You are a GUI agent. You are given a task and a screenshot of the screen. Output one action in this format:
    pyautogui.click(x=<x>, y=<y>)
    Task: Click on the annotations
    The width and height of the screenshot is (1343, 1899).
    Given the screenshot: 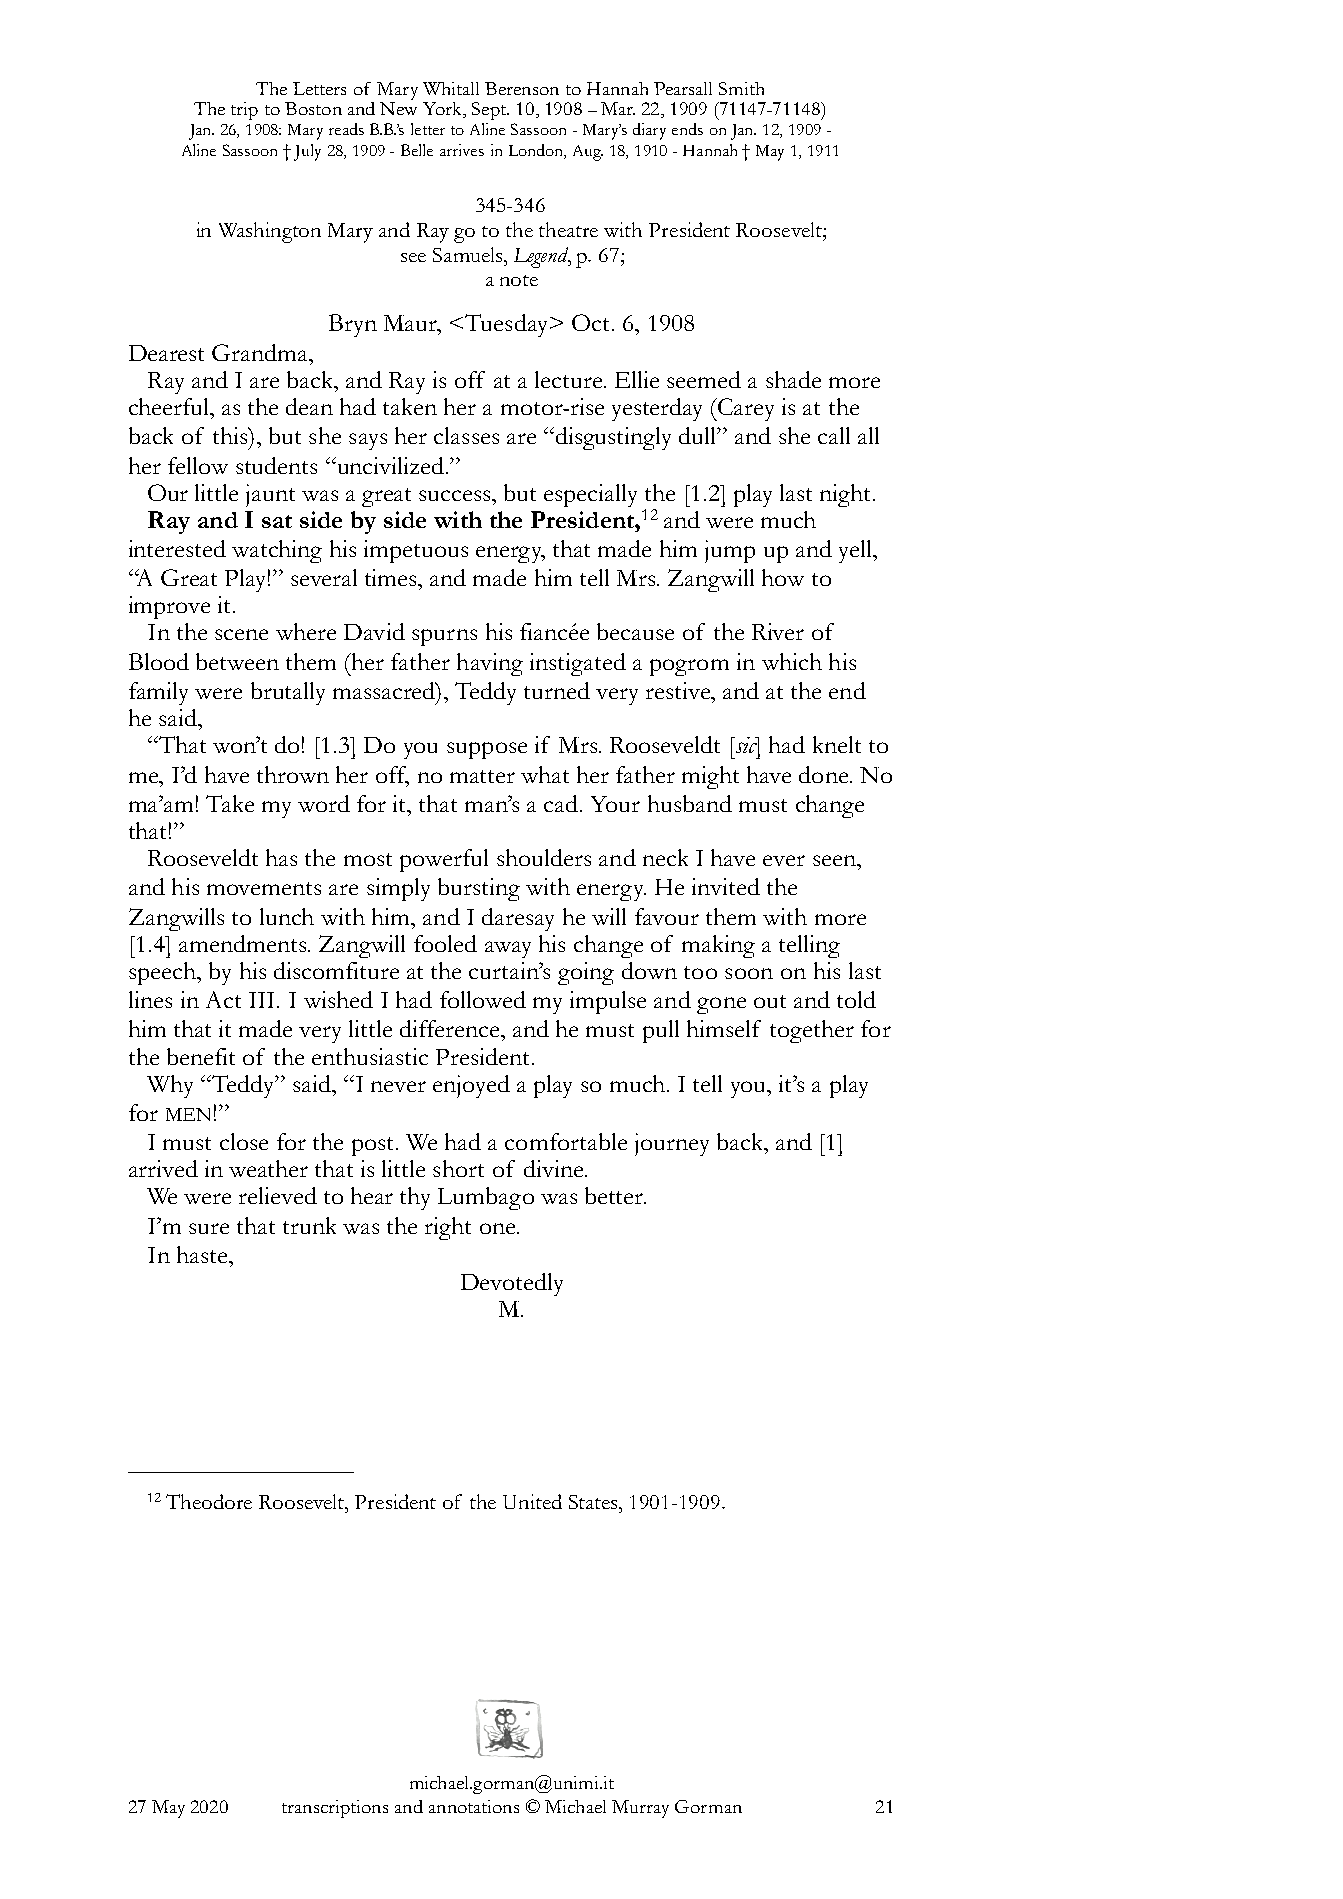 What is the action you would take?
    pyautogui.click(x=474, y=1806)
